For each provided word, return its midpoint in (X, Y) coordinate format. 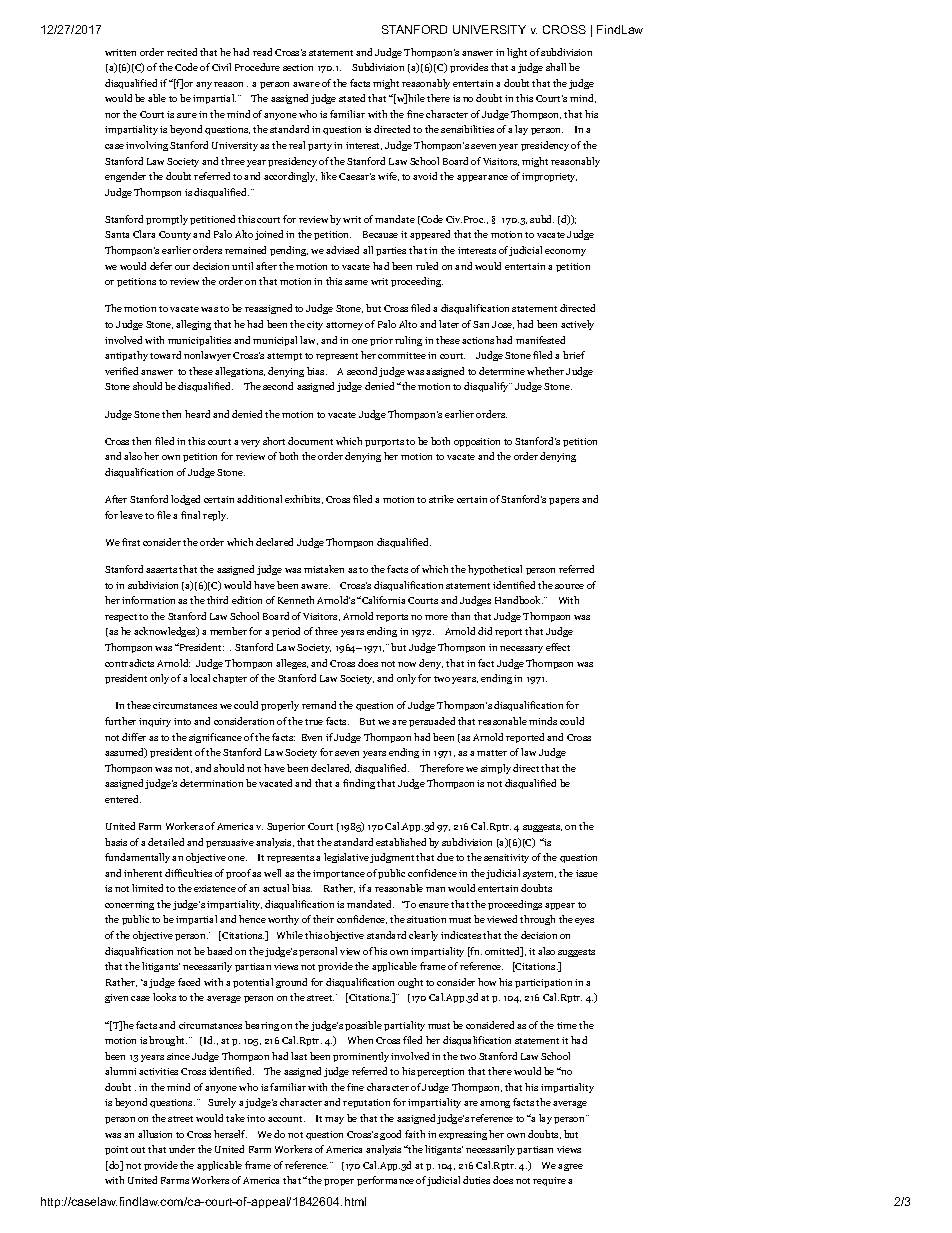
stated (352, 98)
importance (339, 874)
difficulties (188, 873)
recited (182, 52)
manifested (540, 340)
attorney (344, 326)
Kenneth (296, 600)
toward (165, 355)
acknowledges (166, 632)
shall (556, 67)
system (539, 875)
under (182, 1149)
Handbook (519, 600)
